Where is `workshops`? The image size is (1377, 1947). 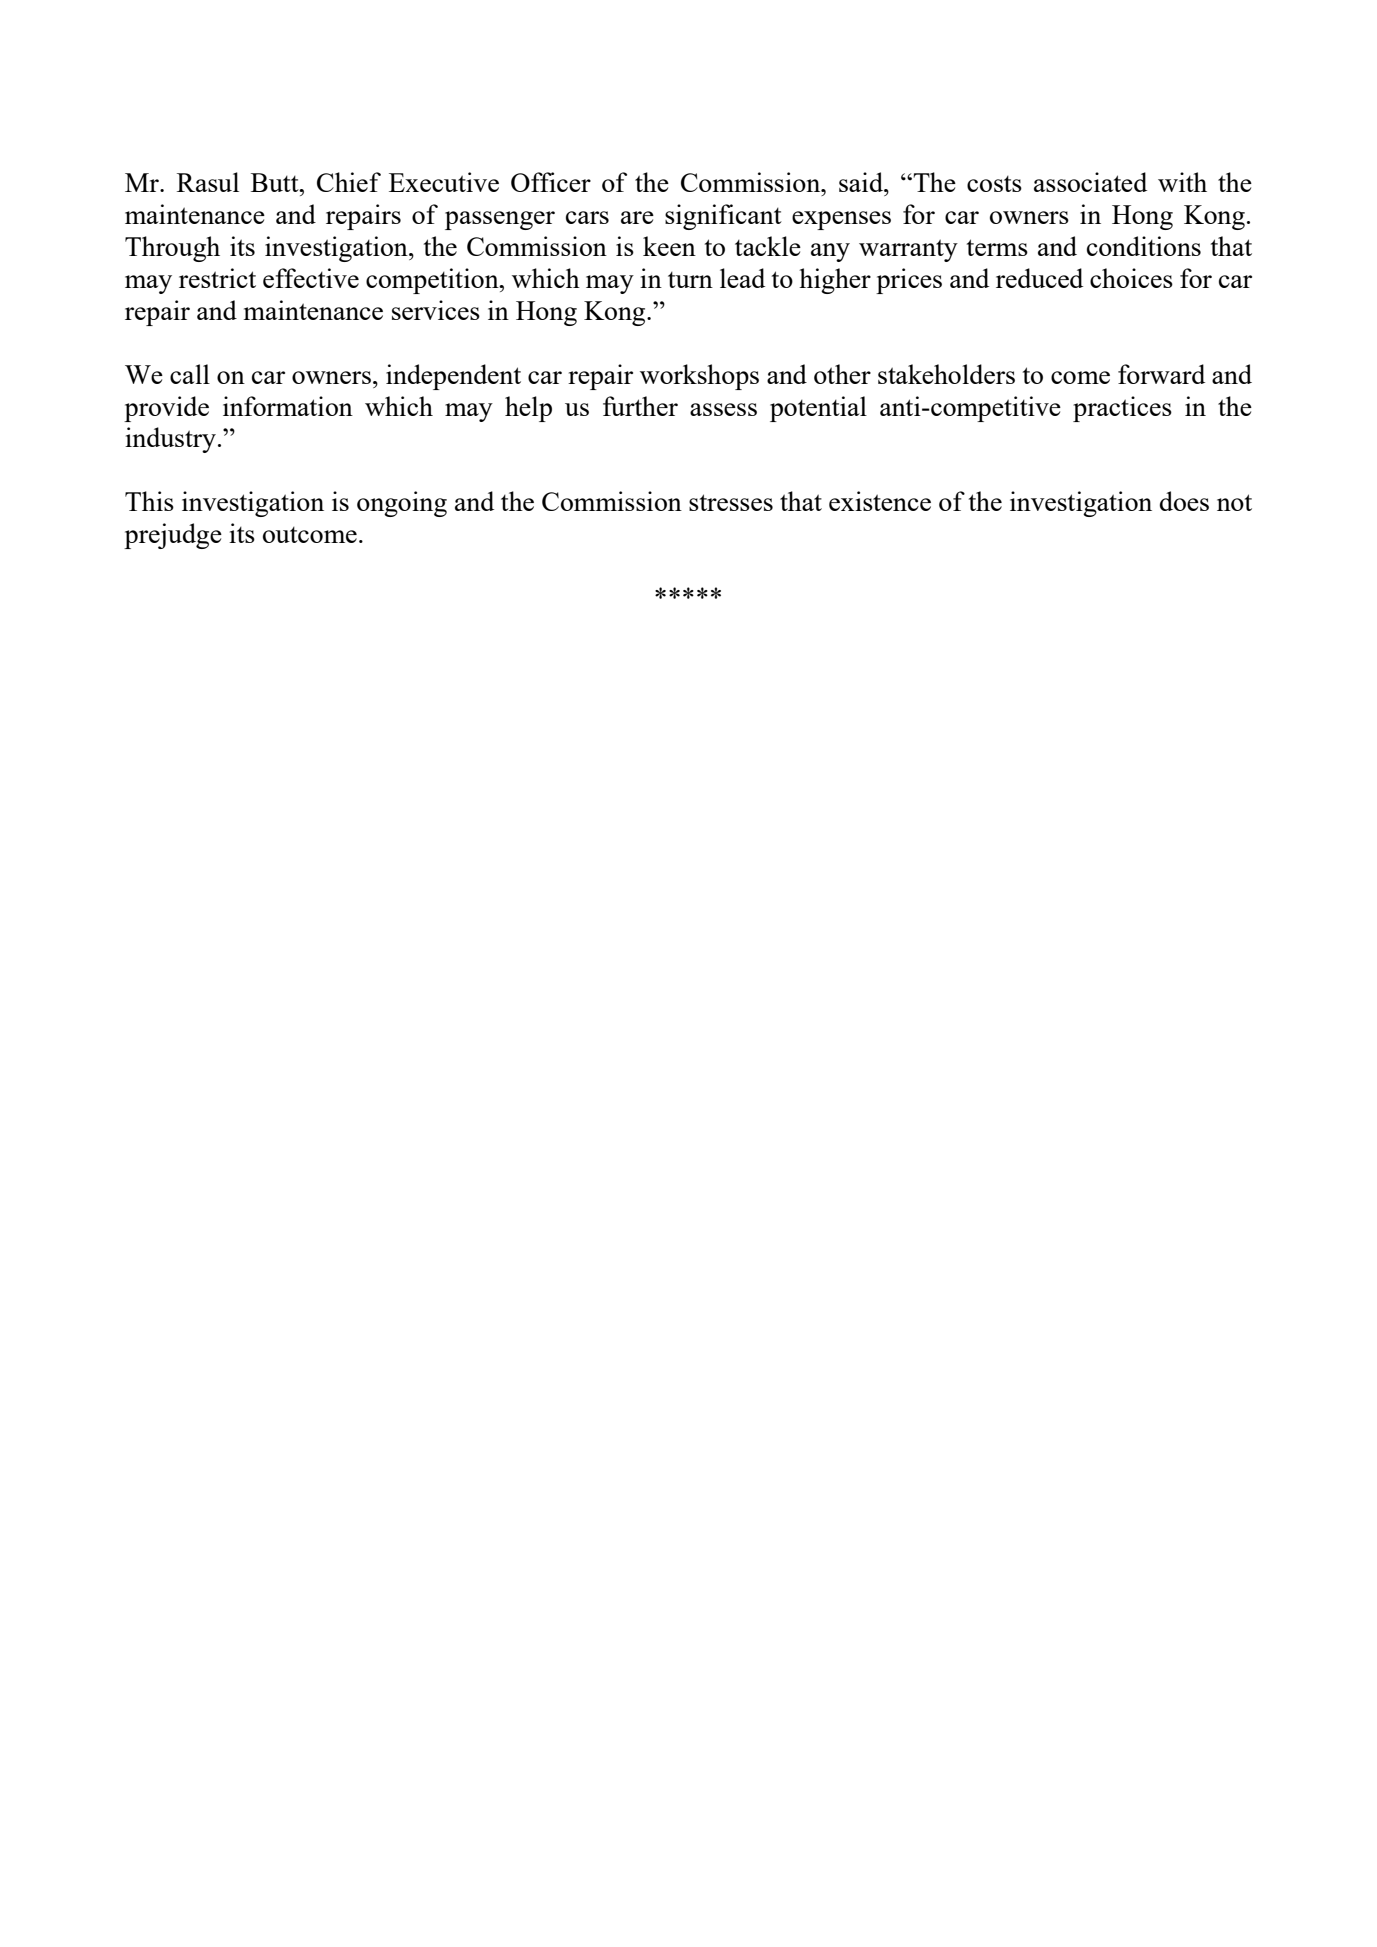 workshops is located at coordinates (699, 377).
